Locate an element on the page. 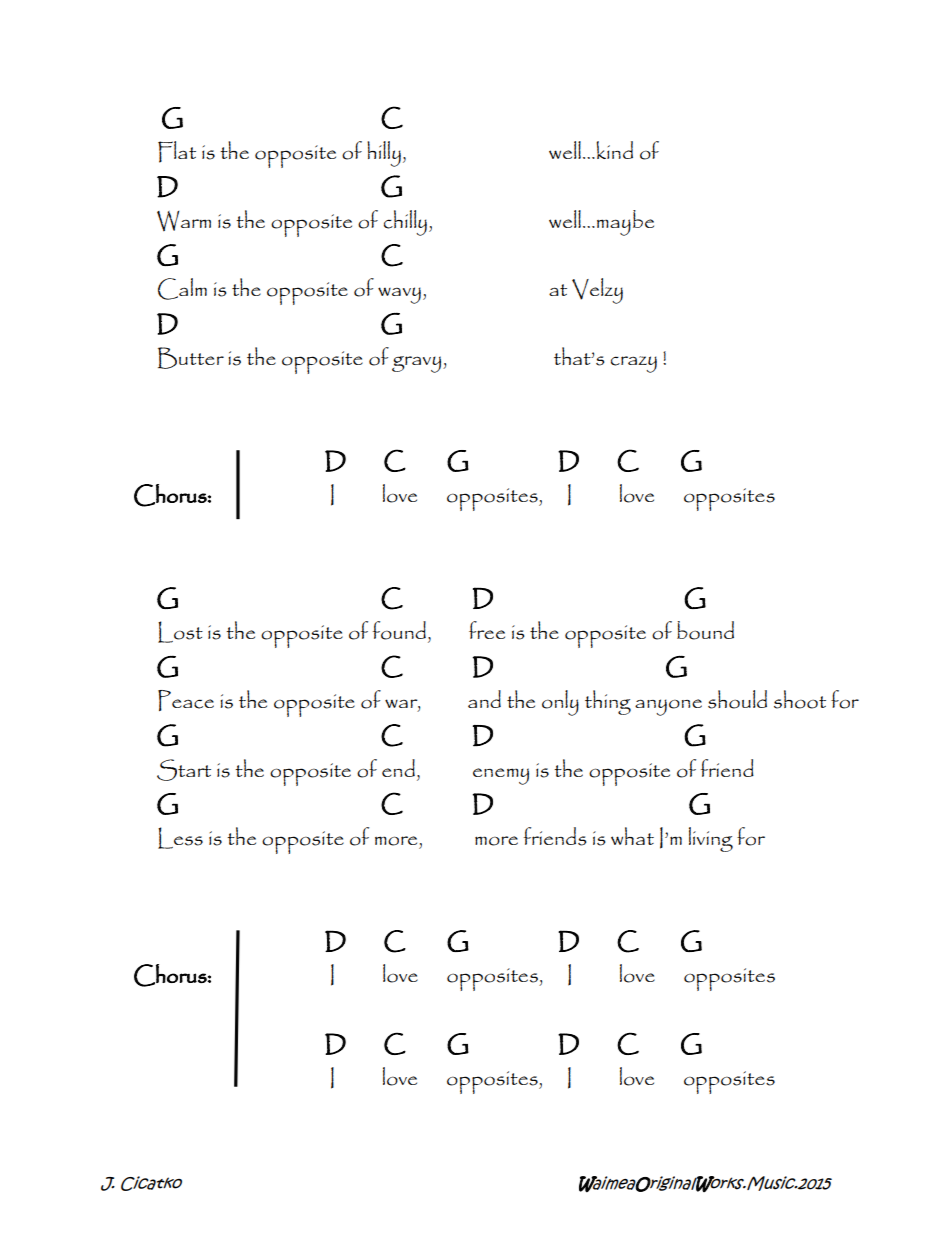 This page has width=952, height=1233. shoot is located at coordinates (800, 699).
